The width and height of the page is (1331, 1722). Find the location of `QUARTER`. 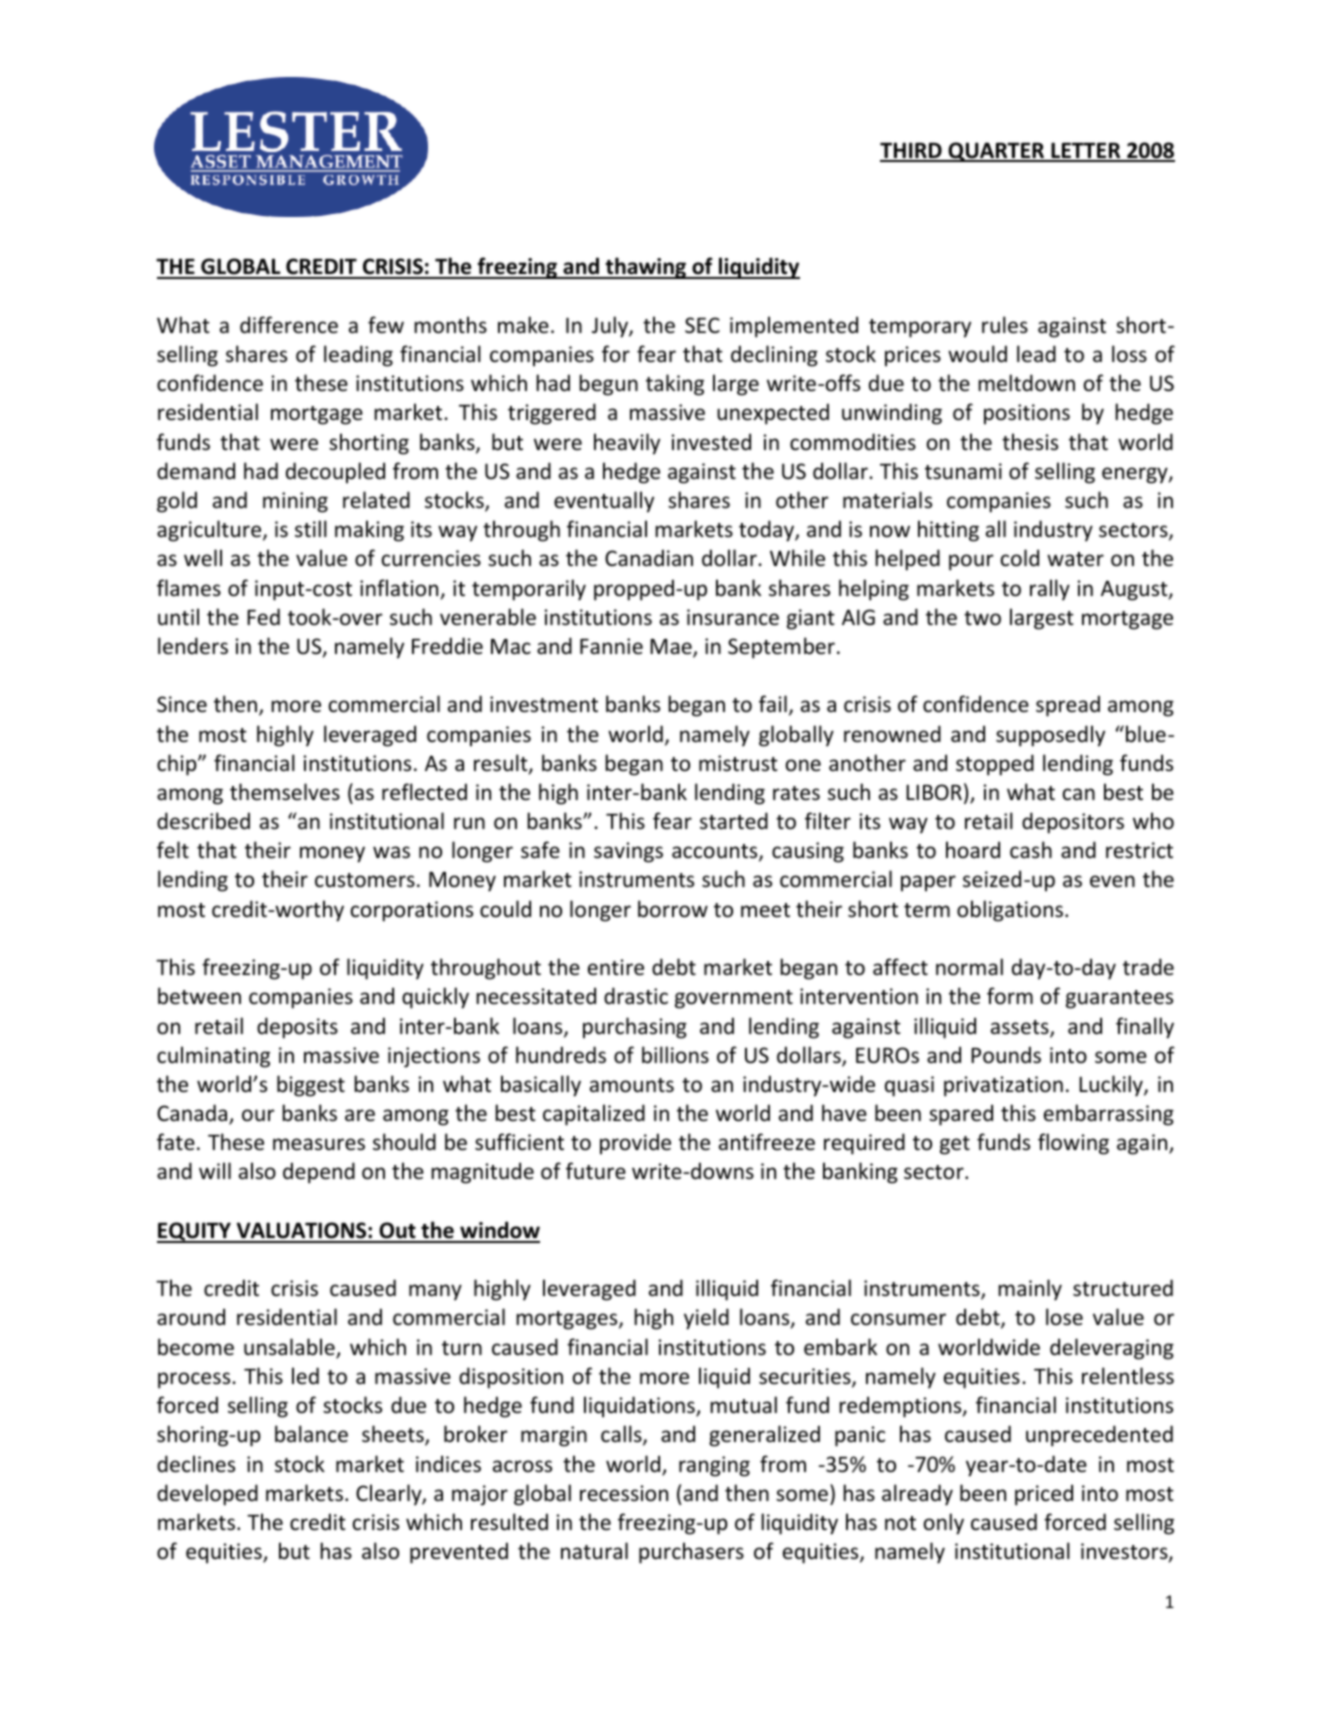

QUARTER is located at coordinates (996, 152).
